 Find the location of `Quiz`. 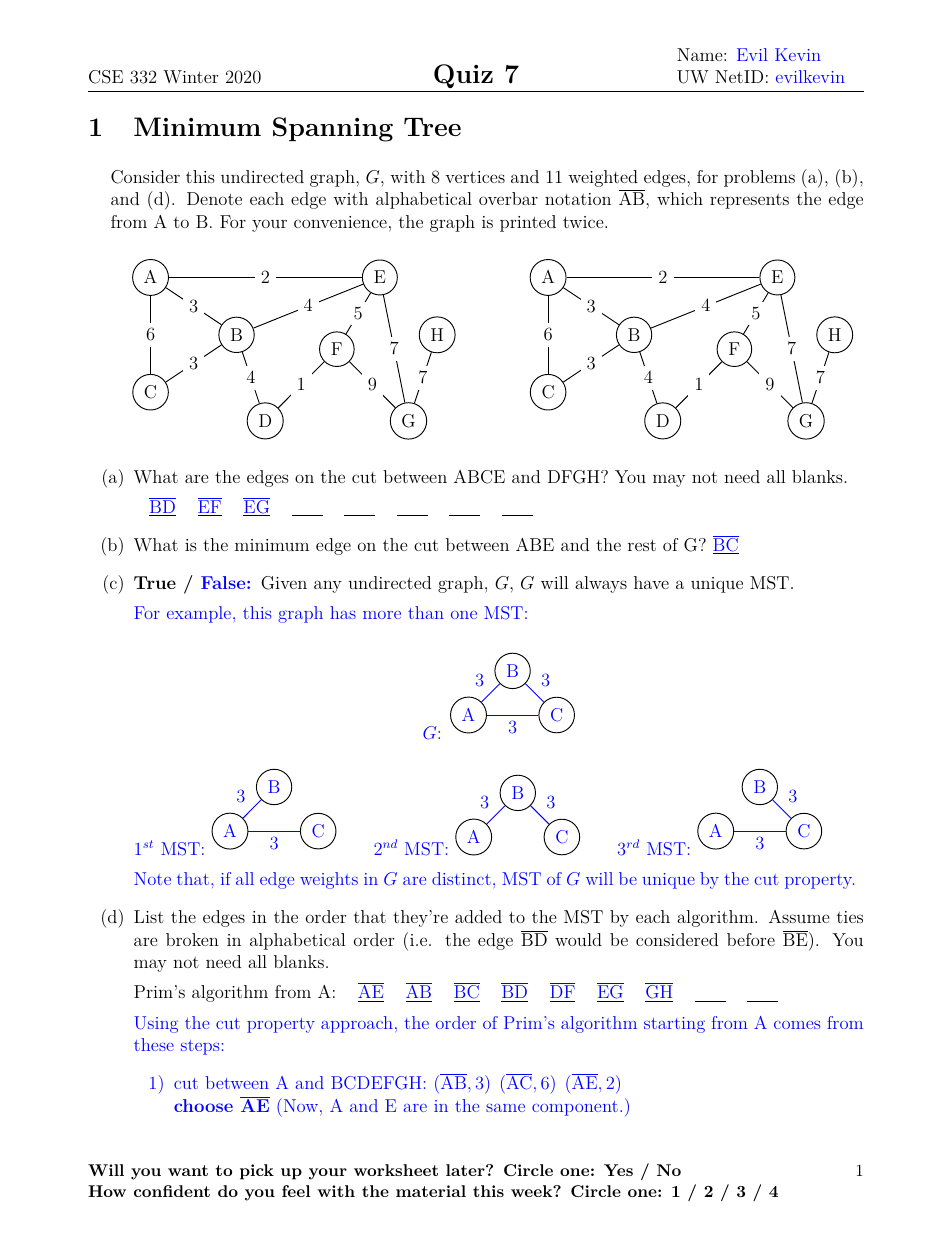

Quiz is located at coordinates (463, 78).
